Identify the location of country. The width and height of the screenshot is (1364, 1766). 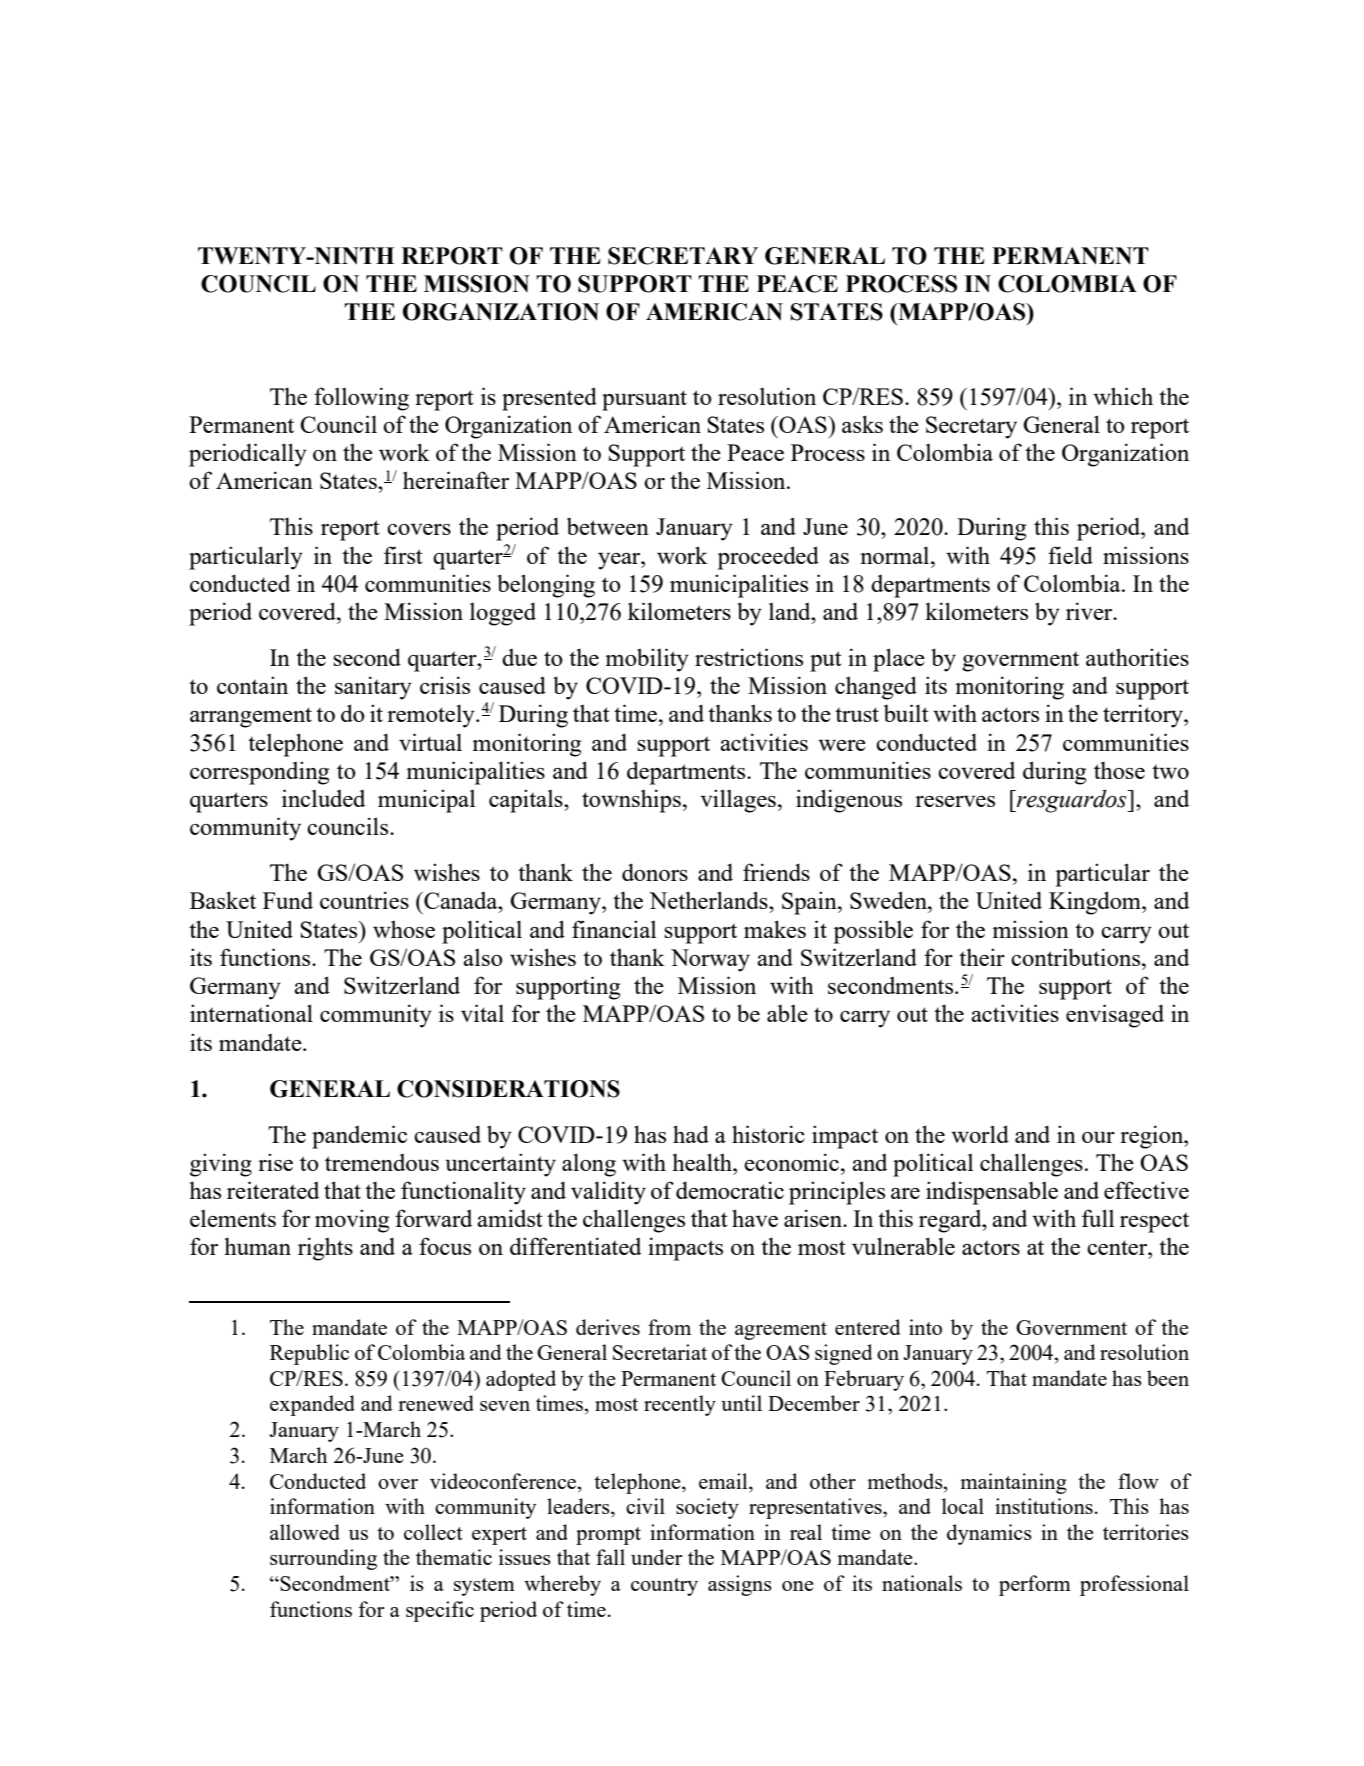
(664, 1587).
